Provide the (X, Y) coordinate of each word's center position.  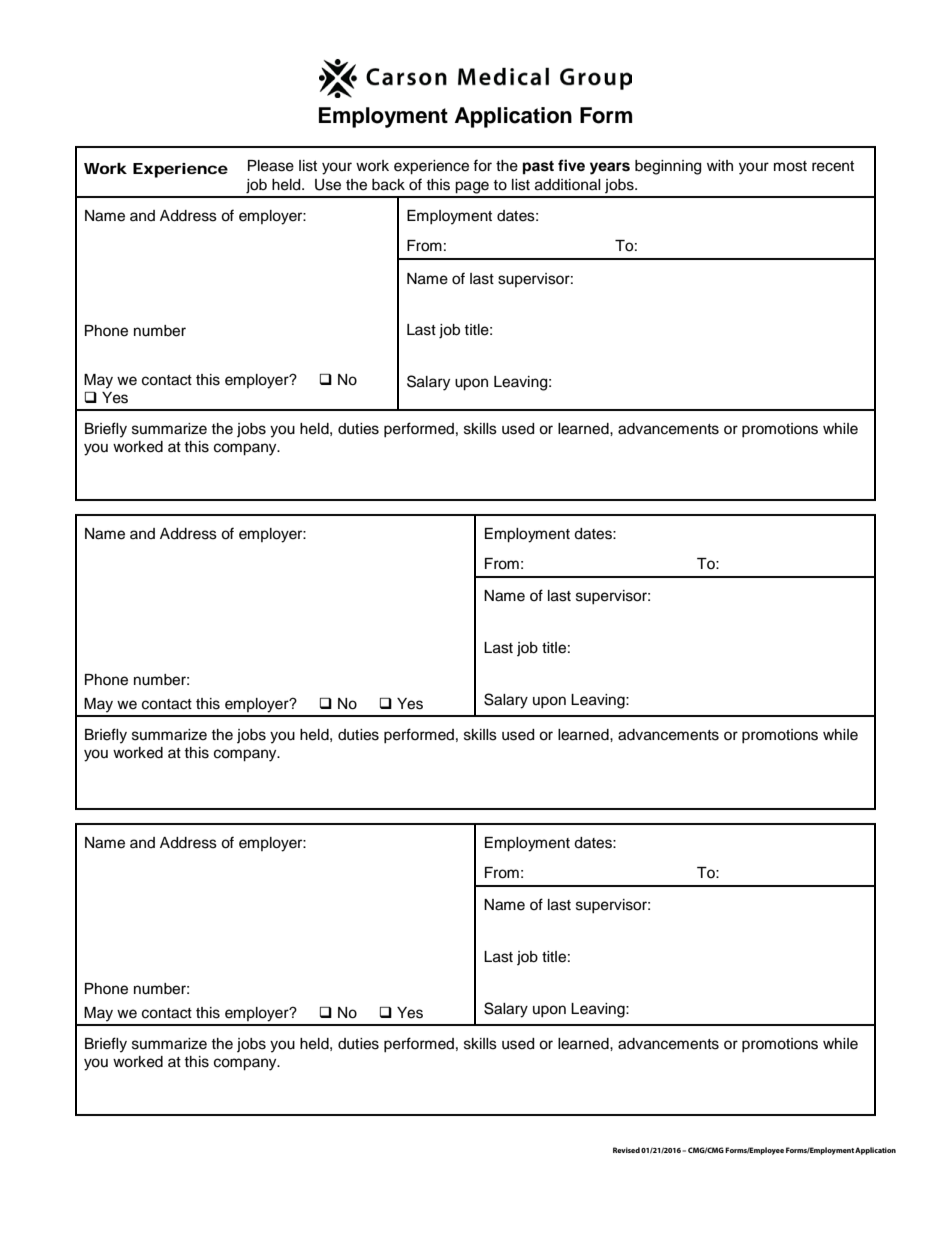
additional (568, 185)
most (790, 166)
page (472, 187)
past (538, 168)
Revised (626, 1150)
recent (833, 166)
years (610, 168)
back (388, 185)
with (720, 165)
